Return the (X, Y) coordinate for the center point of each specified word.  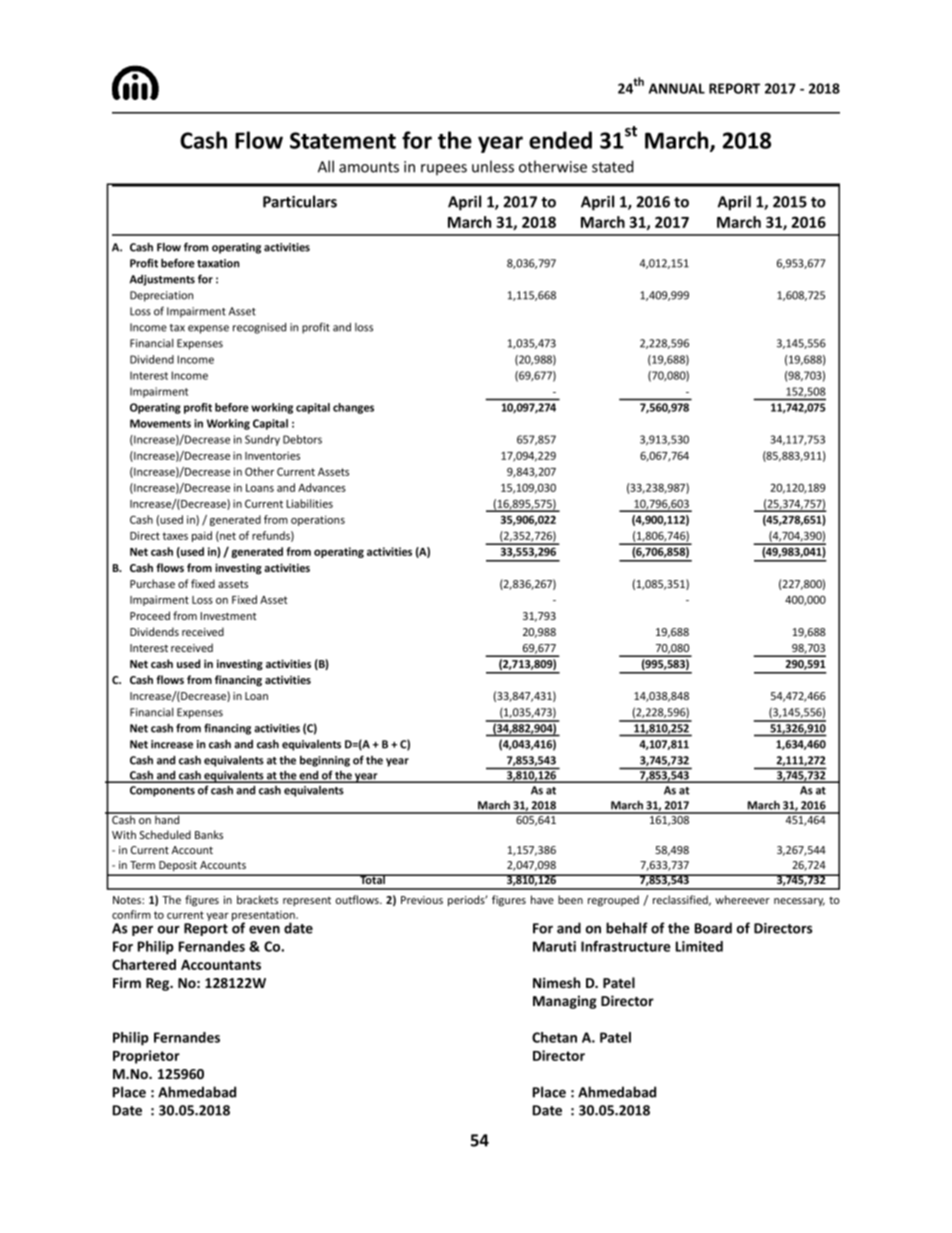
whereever (742, 899)
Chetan (554, 1037)
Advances (322, 487)
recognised (259, 328)
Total (372, 879)
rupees (444, 169)
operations (318, 520)
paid (202, 536)
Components (162, 791)
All (326, 166)
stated (613, 166)
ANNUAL (677, 88)
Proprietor (146, 1057)
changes (353, 408)
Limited (699, 946)
